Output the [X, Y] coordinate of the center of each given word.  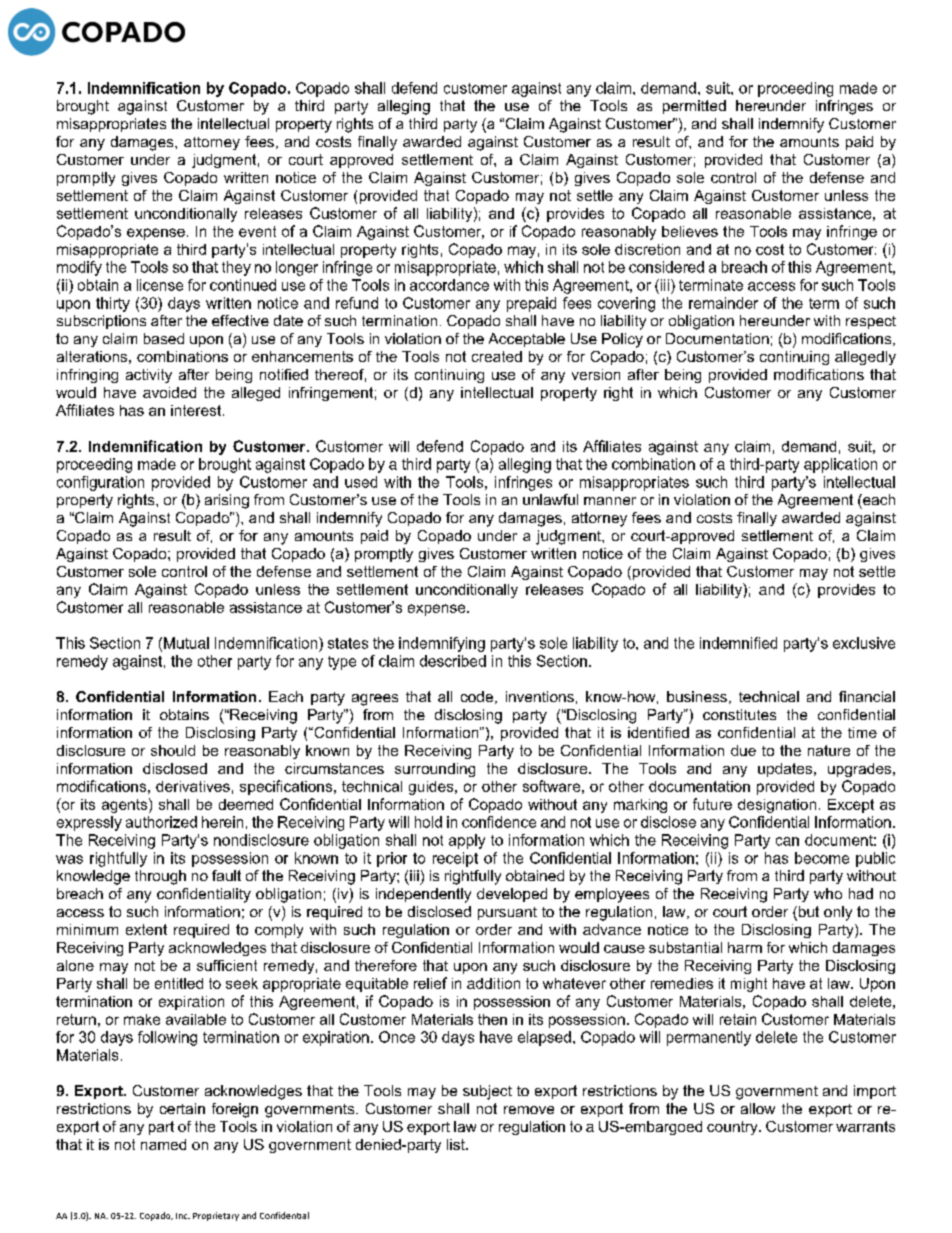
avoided [169, 392]
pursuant [507, 913]
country [733, 1128]
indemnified [738, 643]
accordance [449, 285]
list [457, 1144]
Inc [183, 1216]
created [497, 356]
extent [146, 929]
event [257, 231]
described [453, 661]
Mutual [186, 643]
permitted [694, 107]
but [807, 913]
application [840, 465]
